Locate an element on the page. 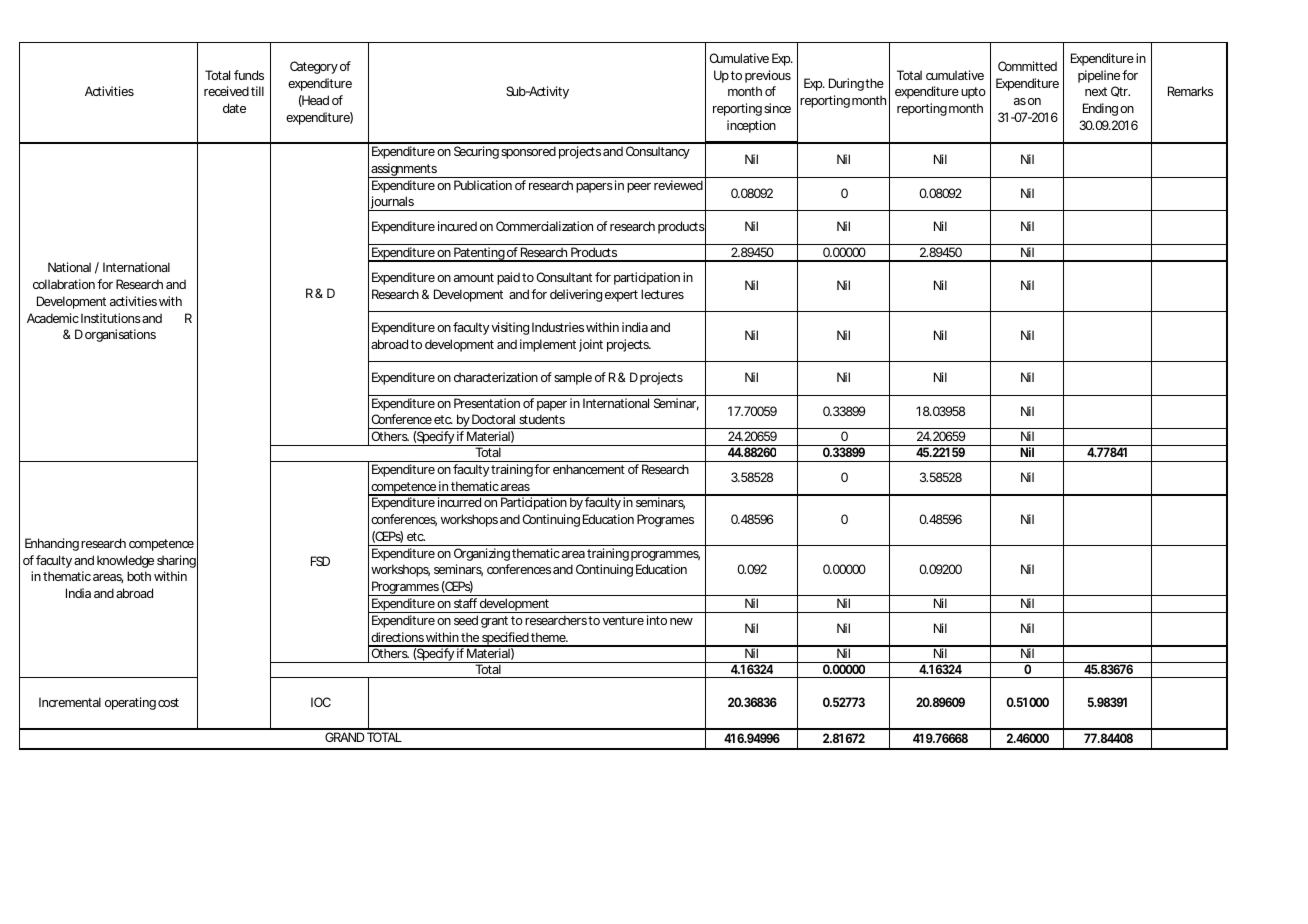  new is located at coordinates (681, 621).
